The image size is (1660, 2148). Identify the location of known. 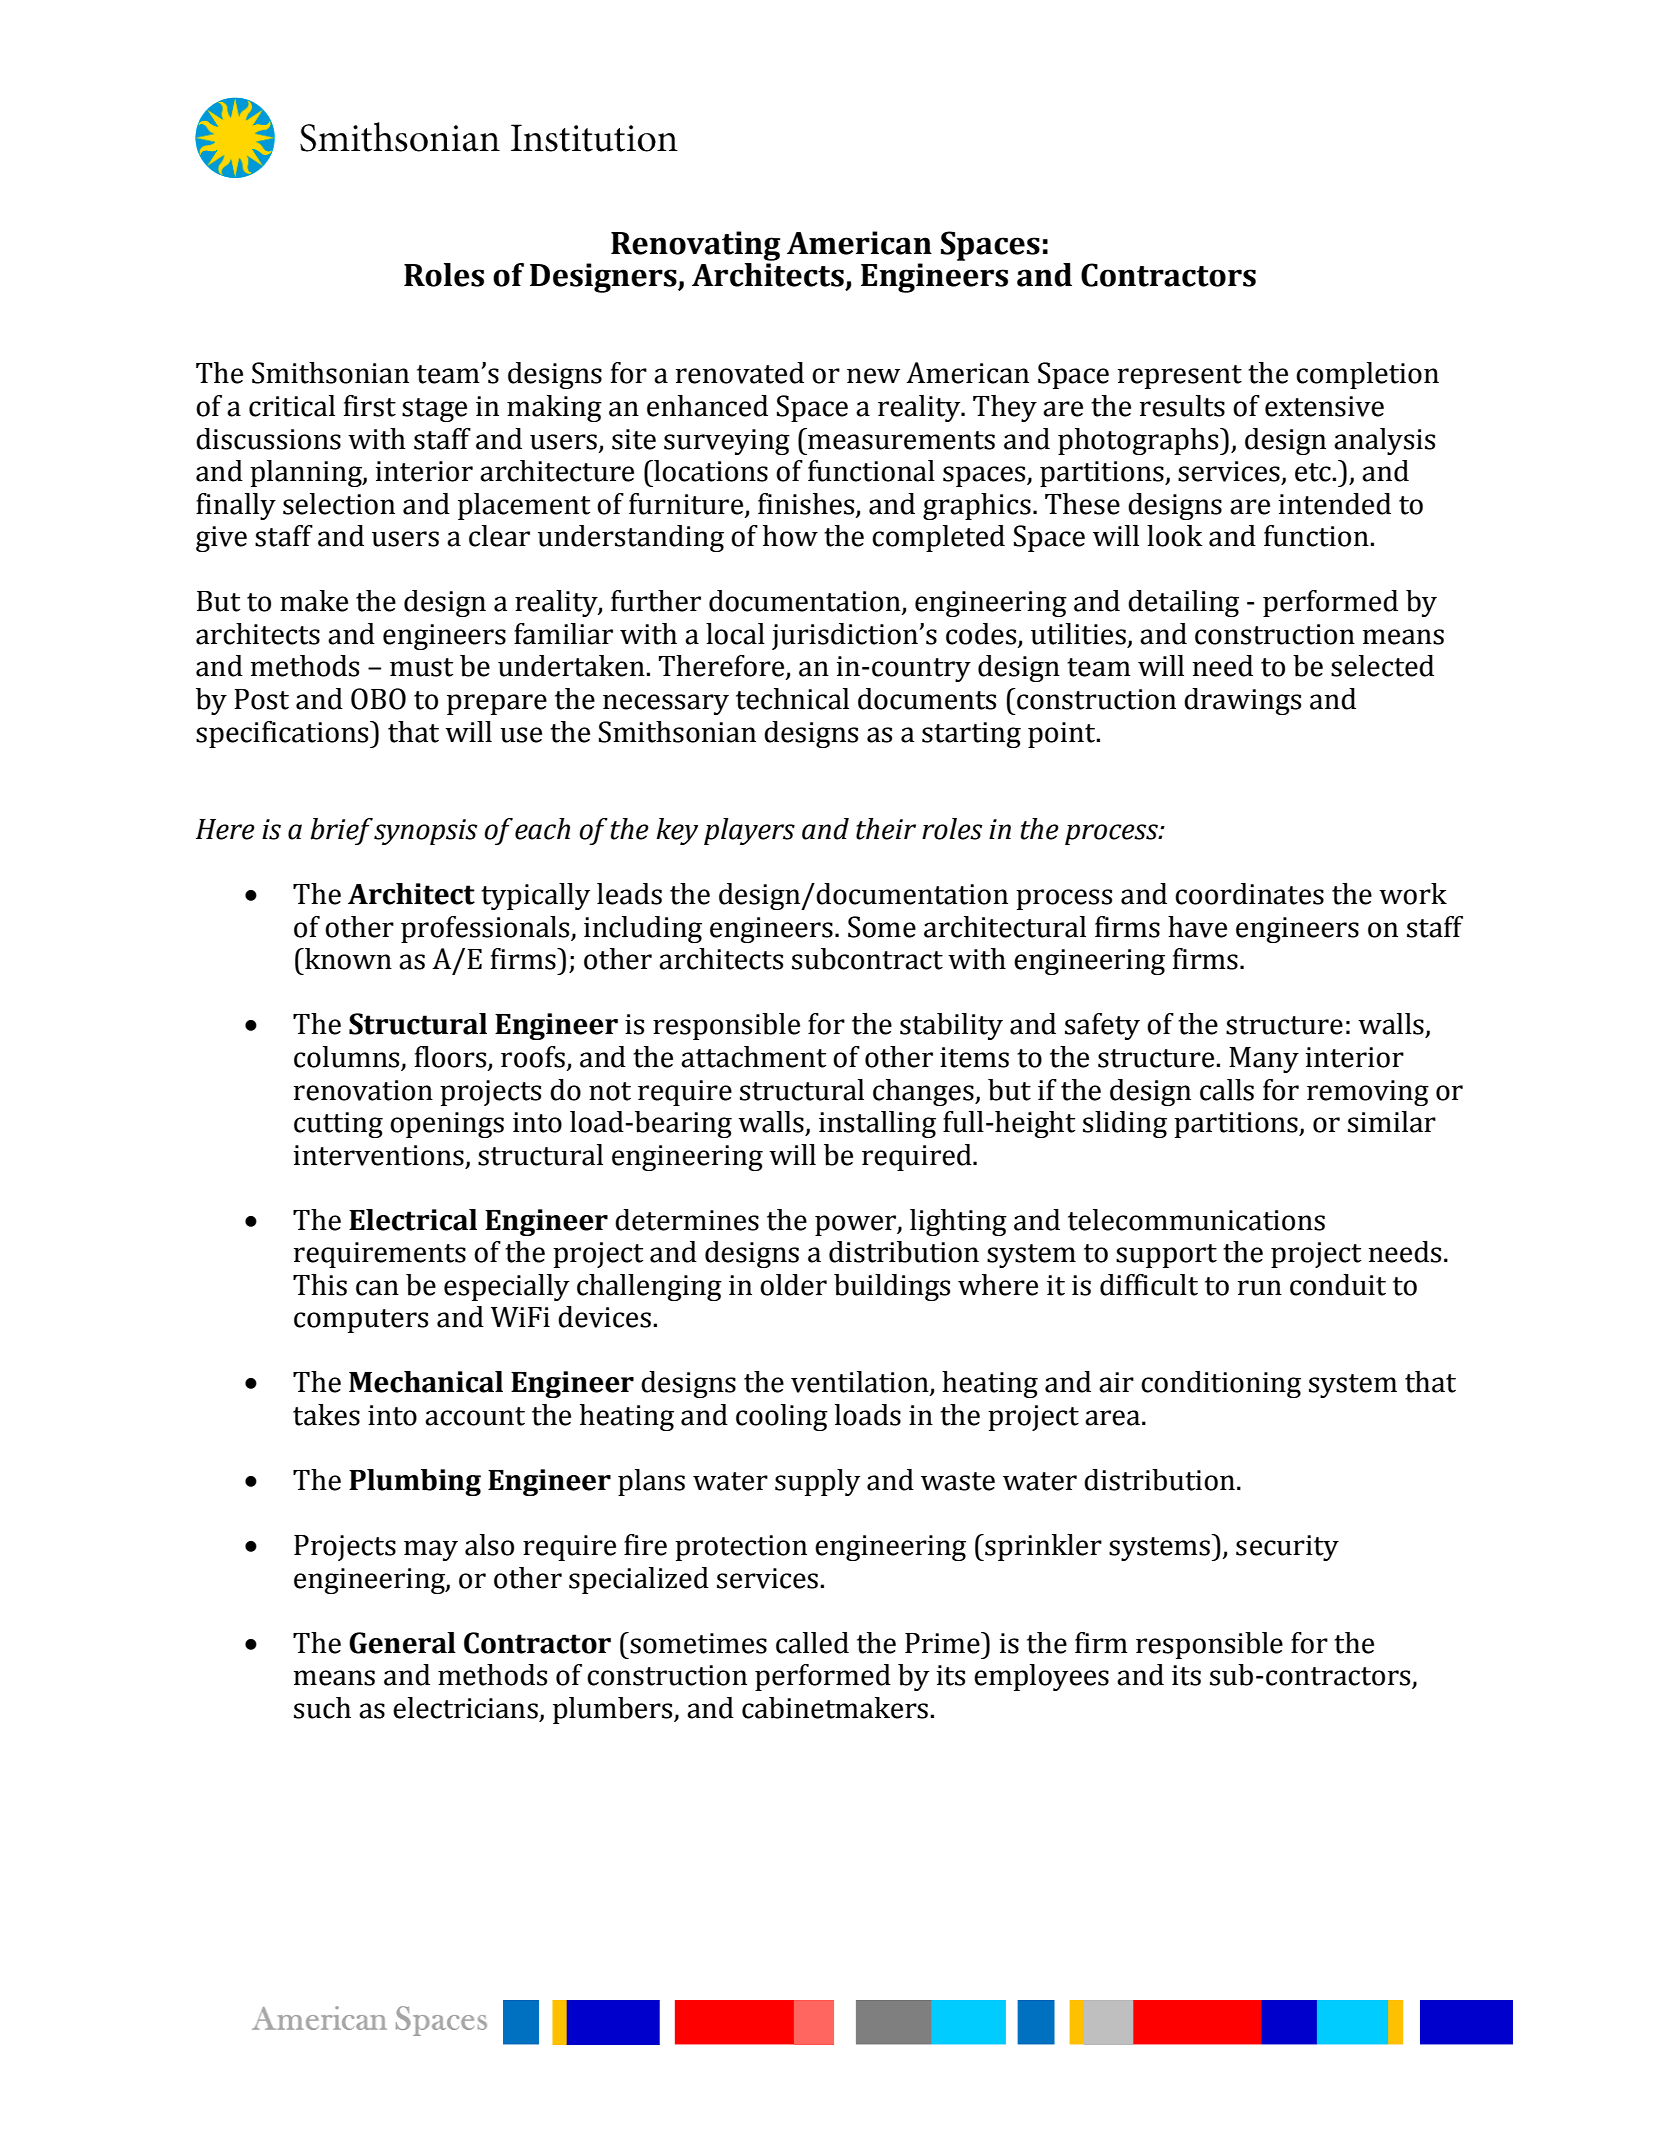
(347, 959).
